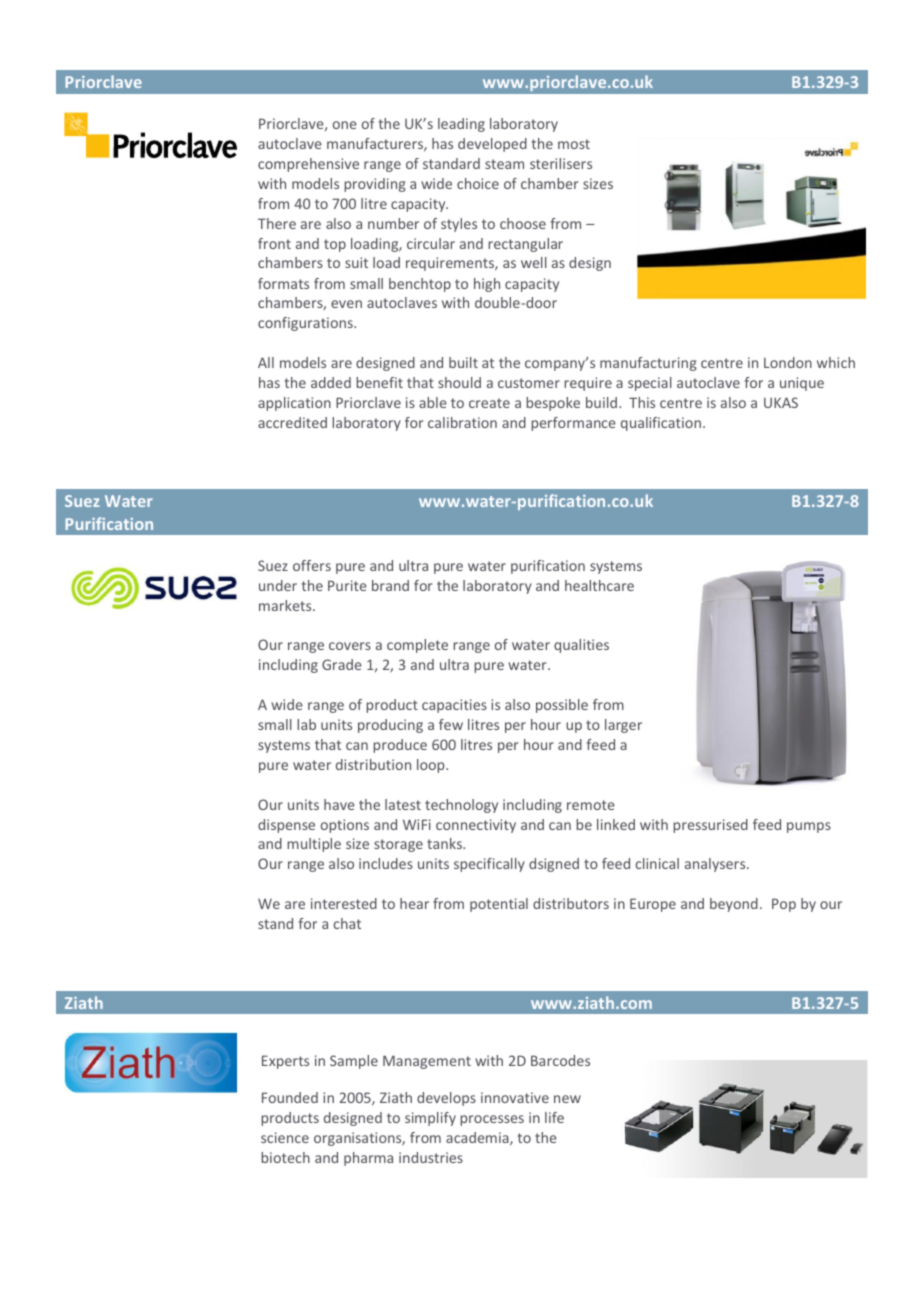 The width and height of the page is (924, 1308). I want to click on pharma, so click(368, 1159).
